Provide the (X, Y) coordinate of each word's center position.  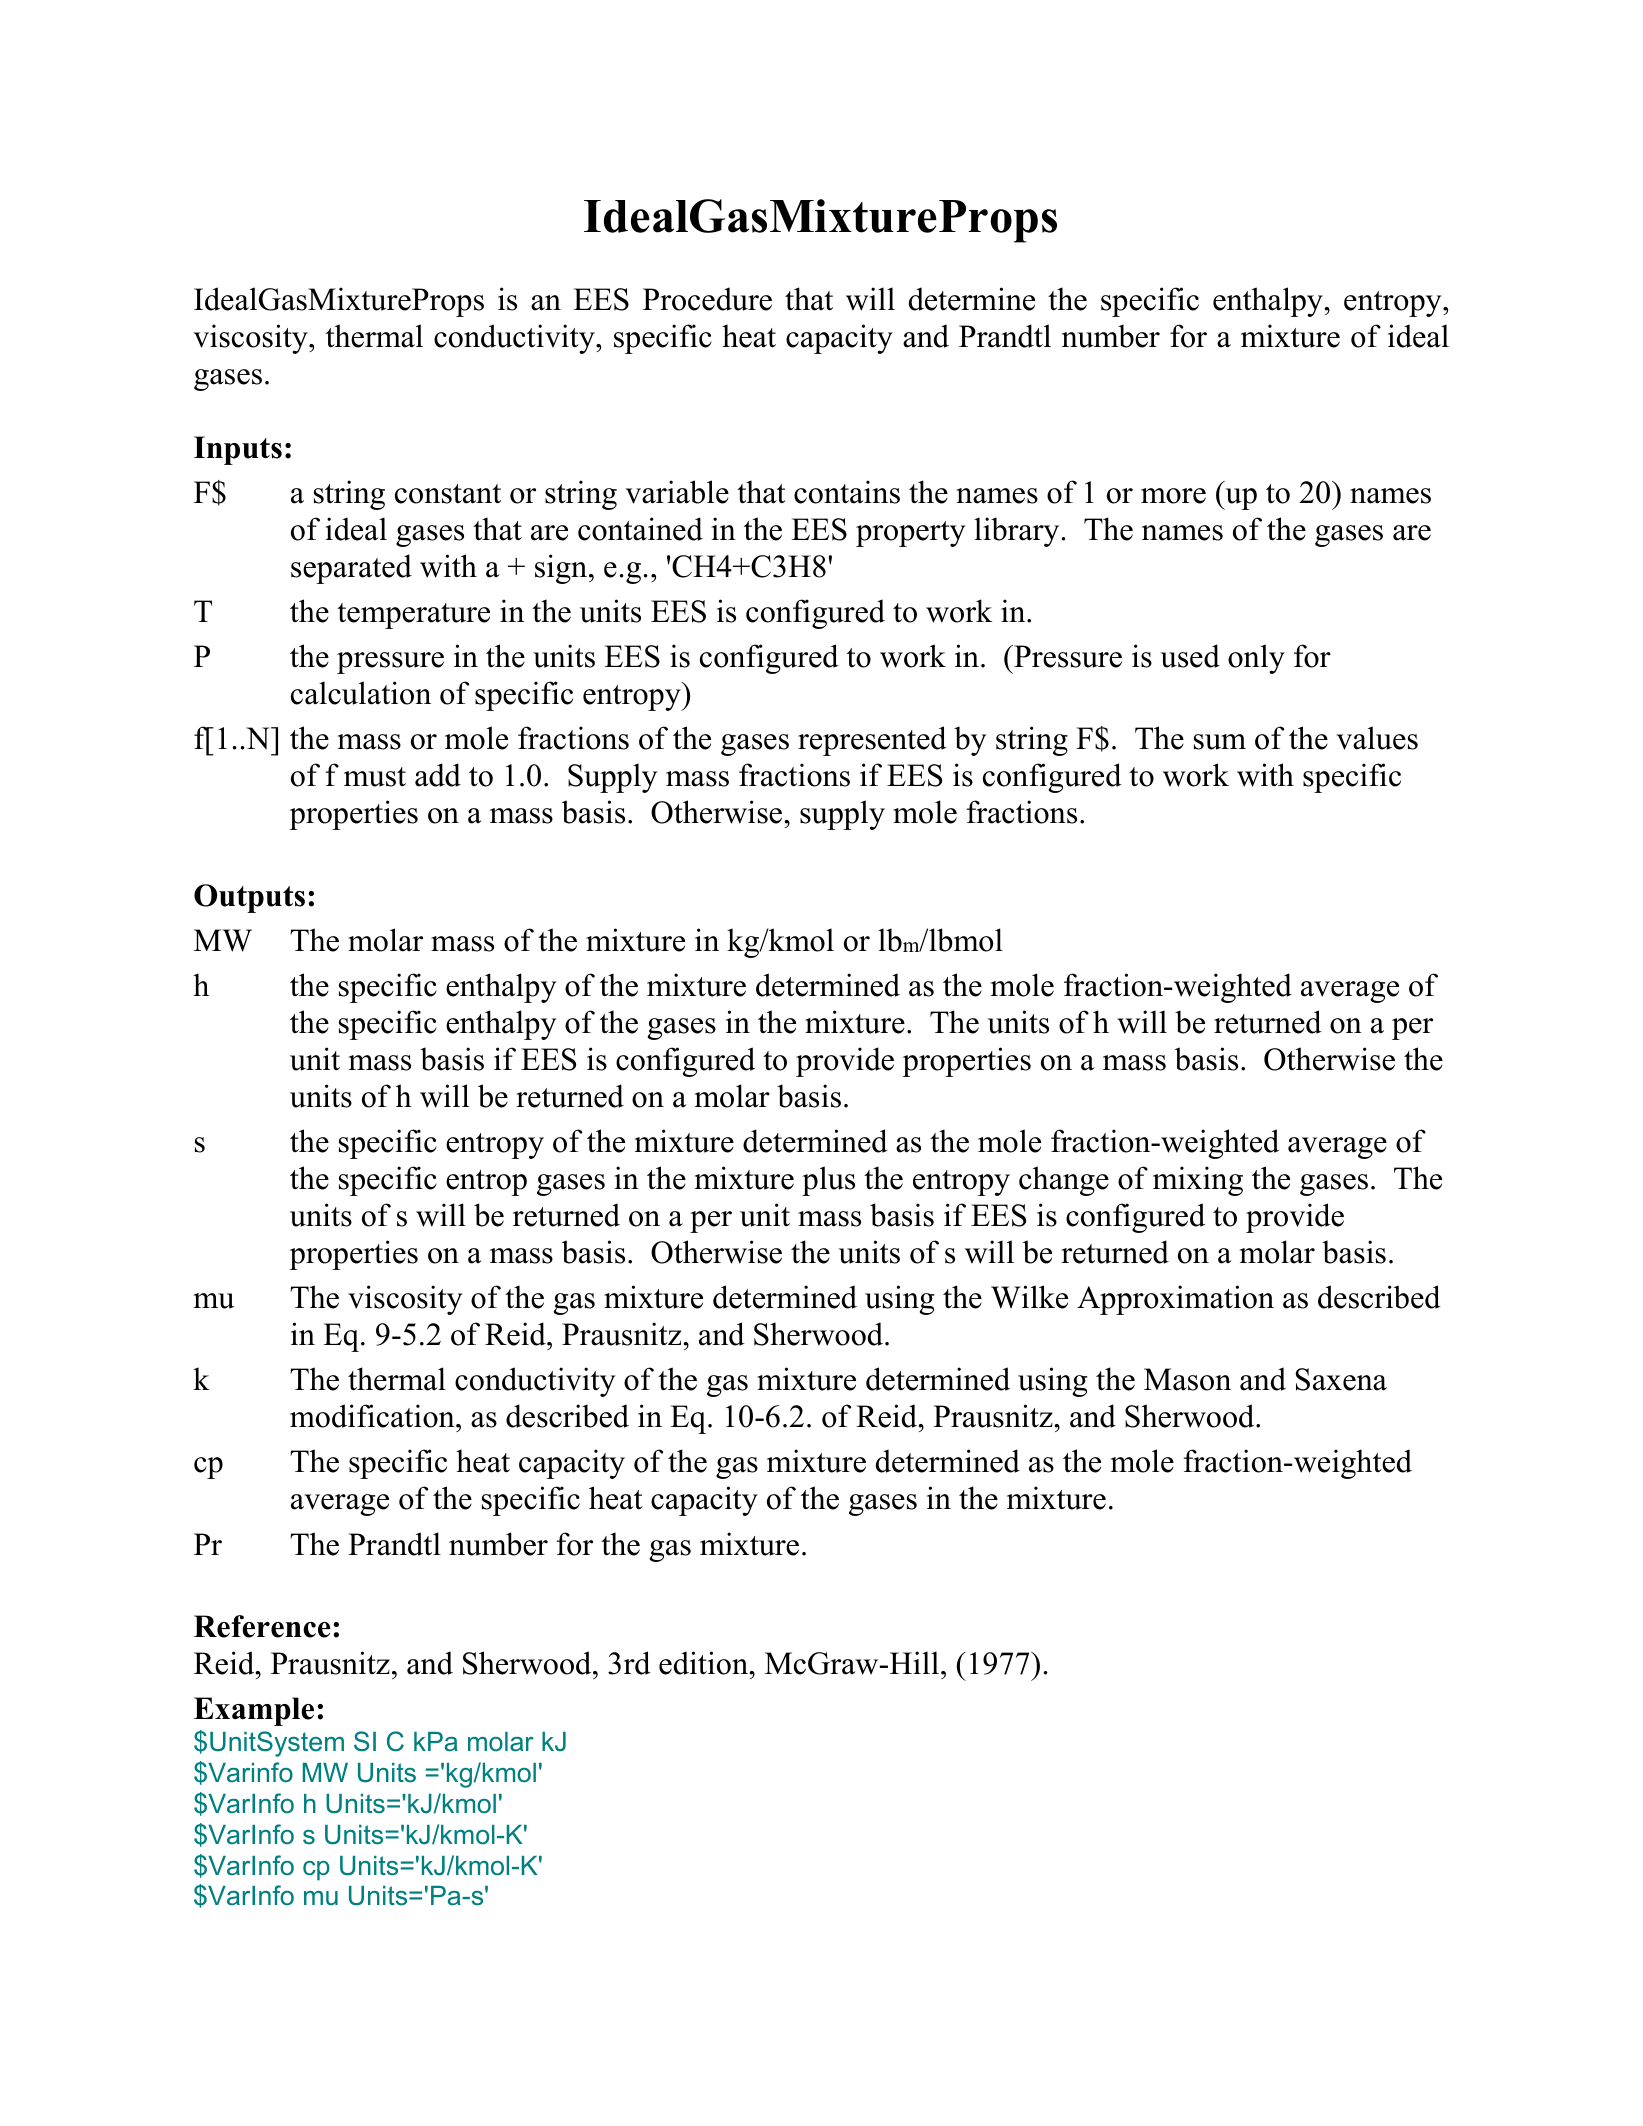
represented (872, 741)
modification (373, 1416)
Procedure (707, 299)
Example (254, 1711)
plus (828, 1181)
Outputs (249, 898)
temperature (413, 616)
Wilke (1029, 1297)
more (1173, 496)
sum (1220, 742)
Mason (1187, 1379)
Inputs (238, 450)
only (1256, 659)
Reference (262, 1626)
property (910, 534)
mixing (1198, 1181)
